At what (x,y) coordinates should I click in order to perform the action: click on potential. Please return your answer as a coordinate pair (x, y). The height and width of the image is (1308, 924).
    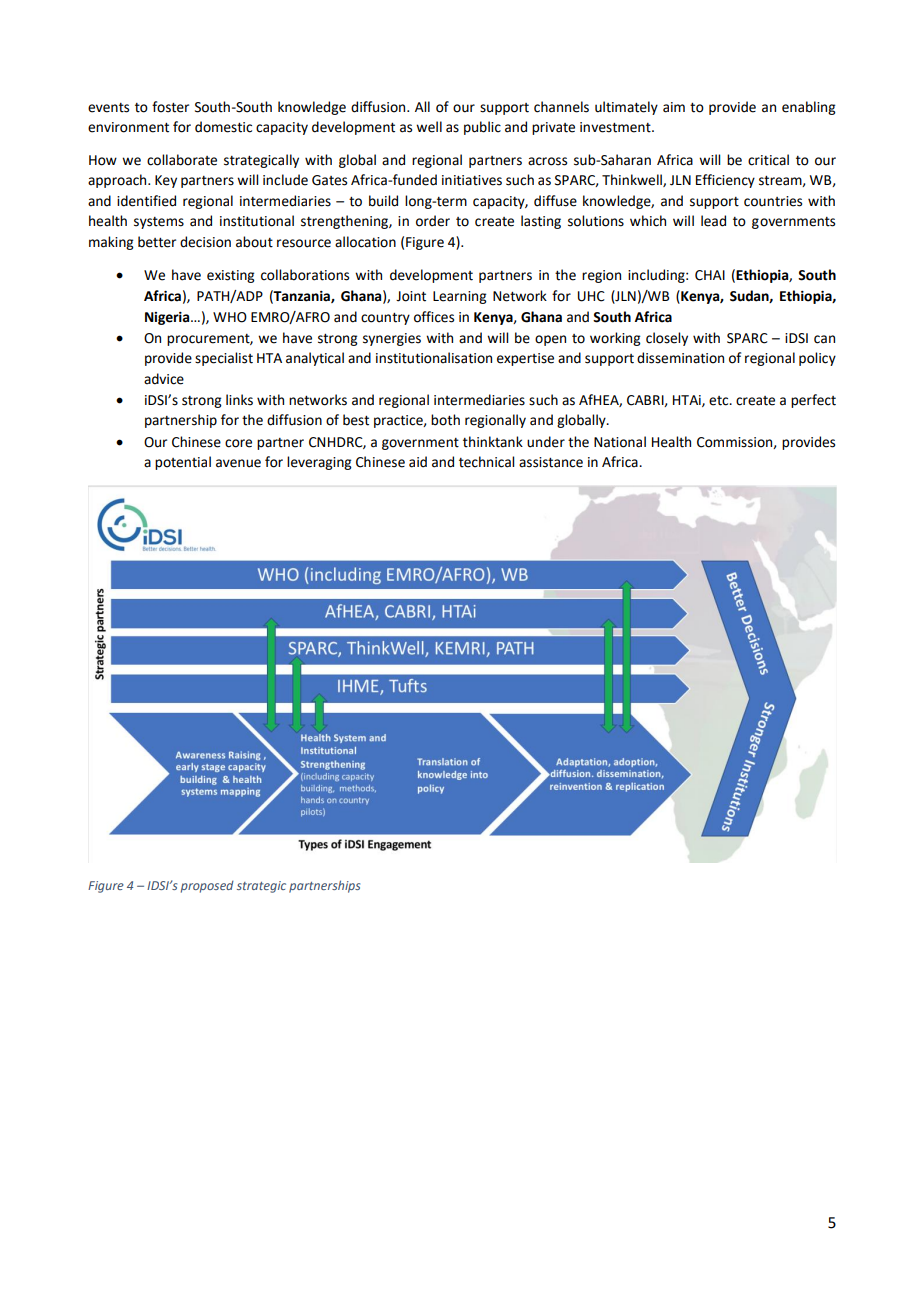
    Looking at the image, I should click on (183, 463).
